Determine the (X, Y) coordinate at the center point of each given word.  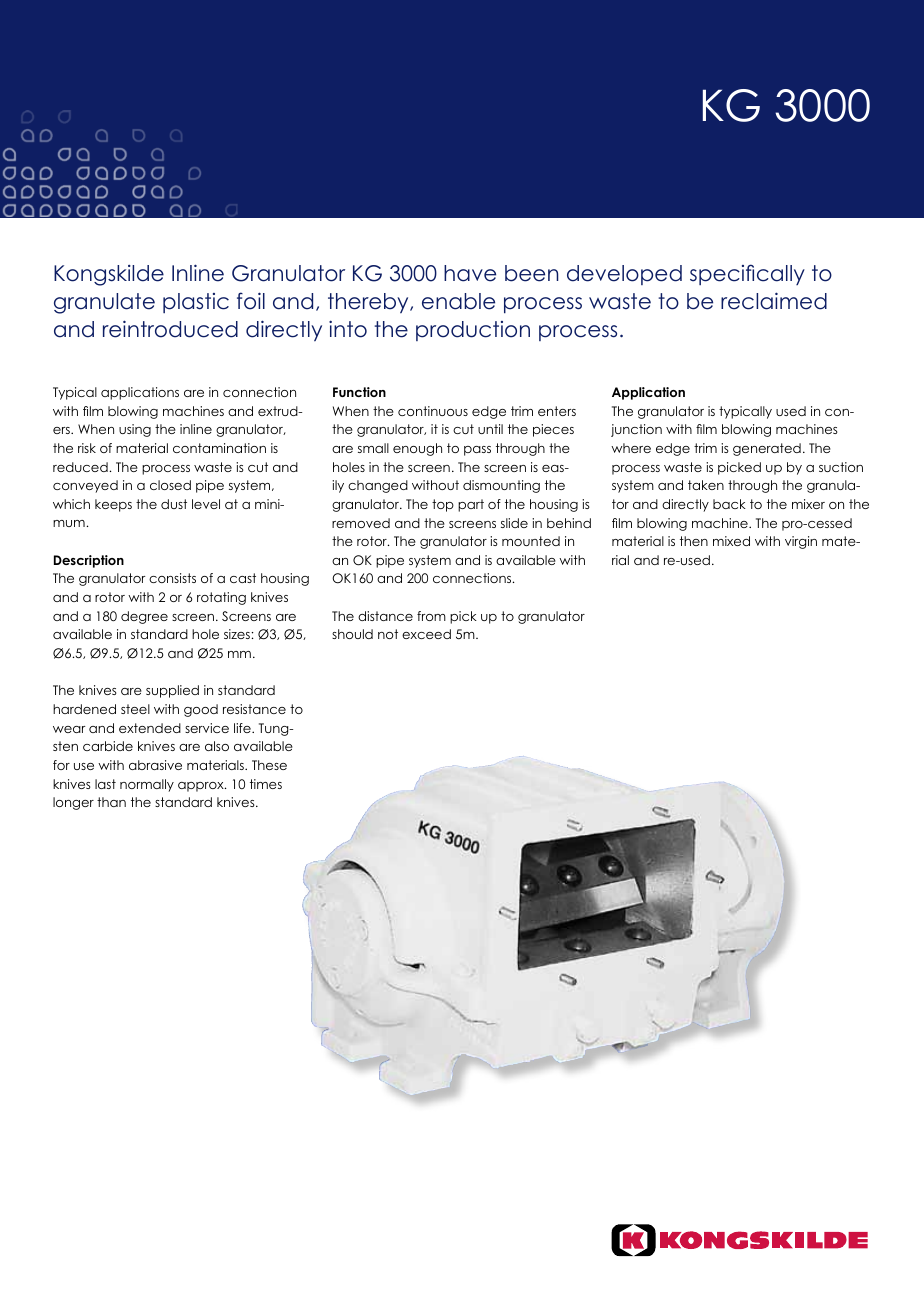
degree (144, 617)
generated (767, 449)
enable (458, 301)
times (266, 784)
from (431, 616)
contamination (219, 448)
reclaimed (774, 301)
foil (251, 301)
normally (147, 785)
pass (477, 451)
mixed (731, 541)
